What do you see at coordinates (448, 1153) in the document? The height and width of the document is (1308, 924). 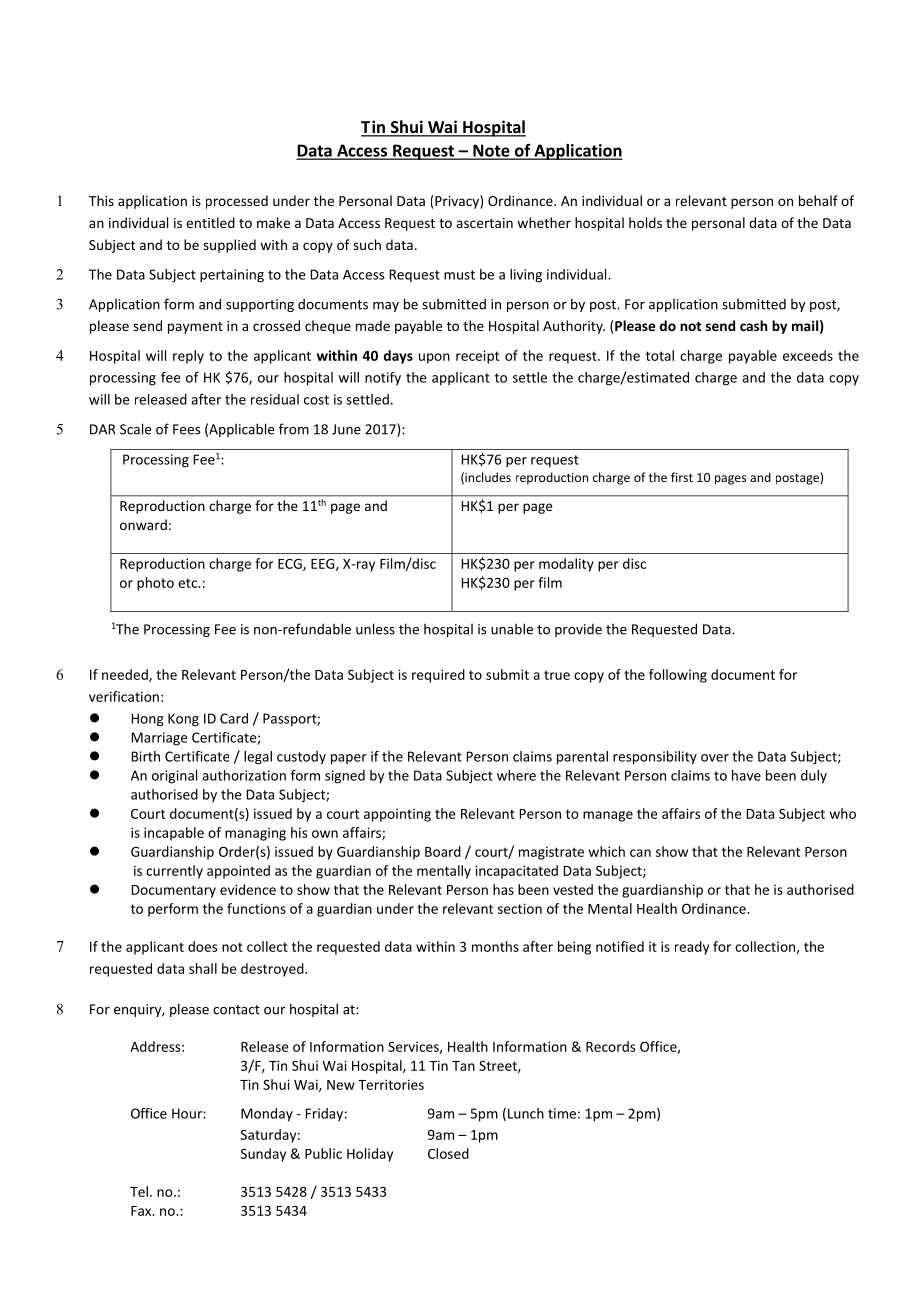 I see `Closed` at bounding box center [448, 1153].
